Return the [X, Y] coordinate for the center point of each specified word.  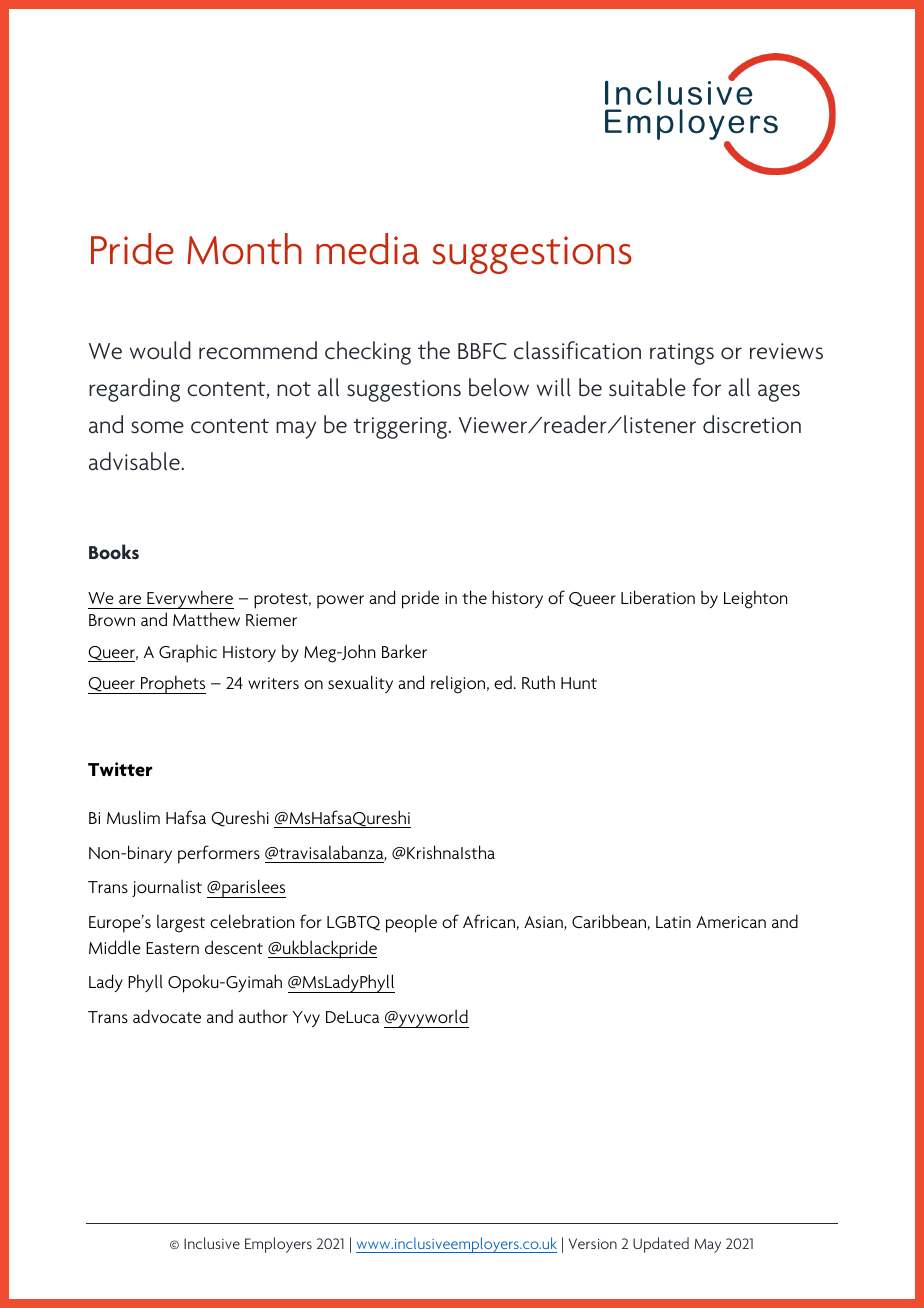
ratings [682, 354]
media [367, 249]
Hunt [579, 683]
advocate [167, 1016]
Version [593, 1243]
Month [244, 249]
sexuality [360, 684]
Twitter [120, 769]
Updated [661, 1245]
